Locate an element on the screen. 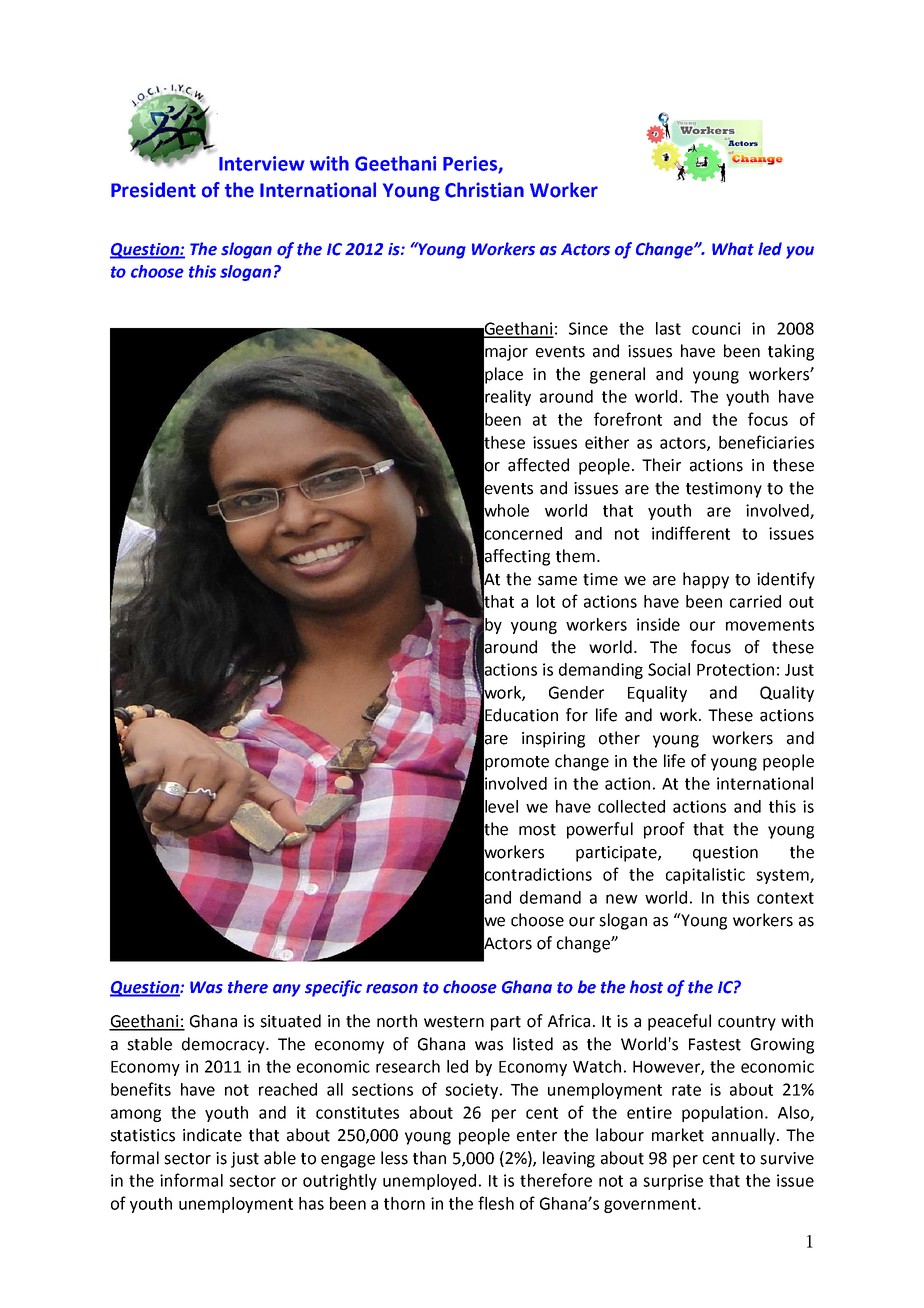 The height and width of the screenshot is (1308, 924). most is located at coordinates (537, 830).
